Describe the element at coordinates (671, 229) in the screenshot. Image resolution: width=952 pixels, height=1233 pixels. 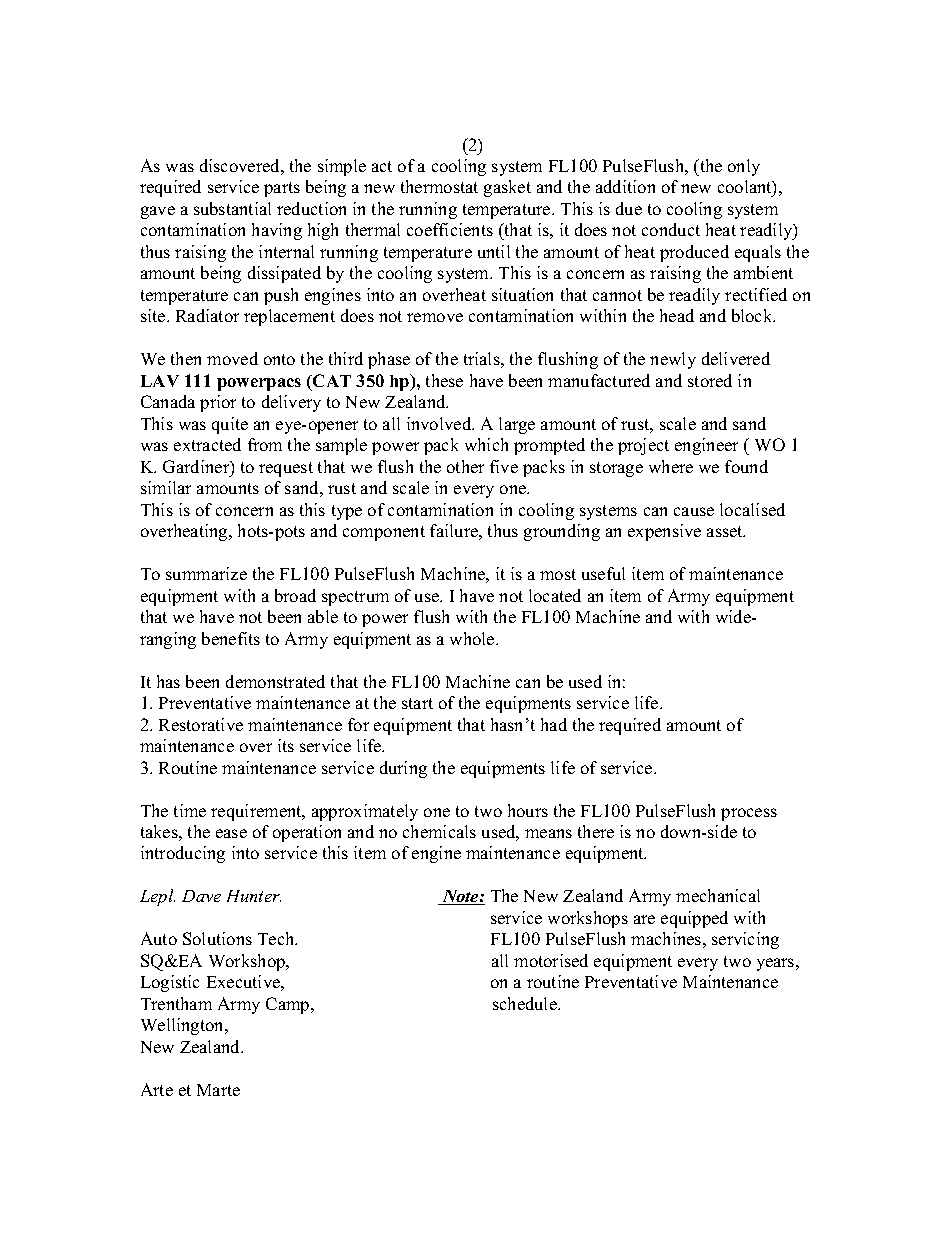
I see `conduct` at that location.
